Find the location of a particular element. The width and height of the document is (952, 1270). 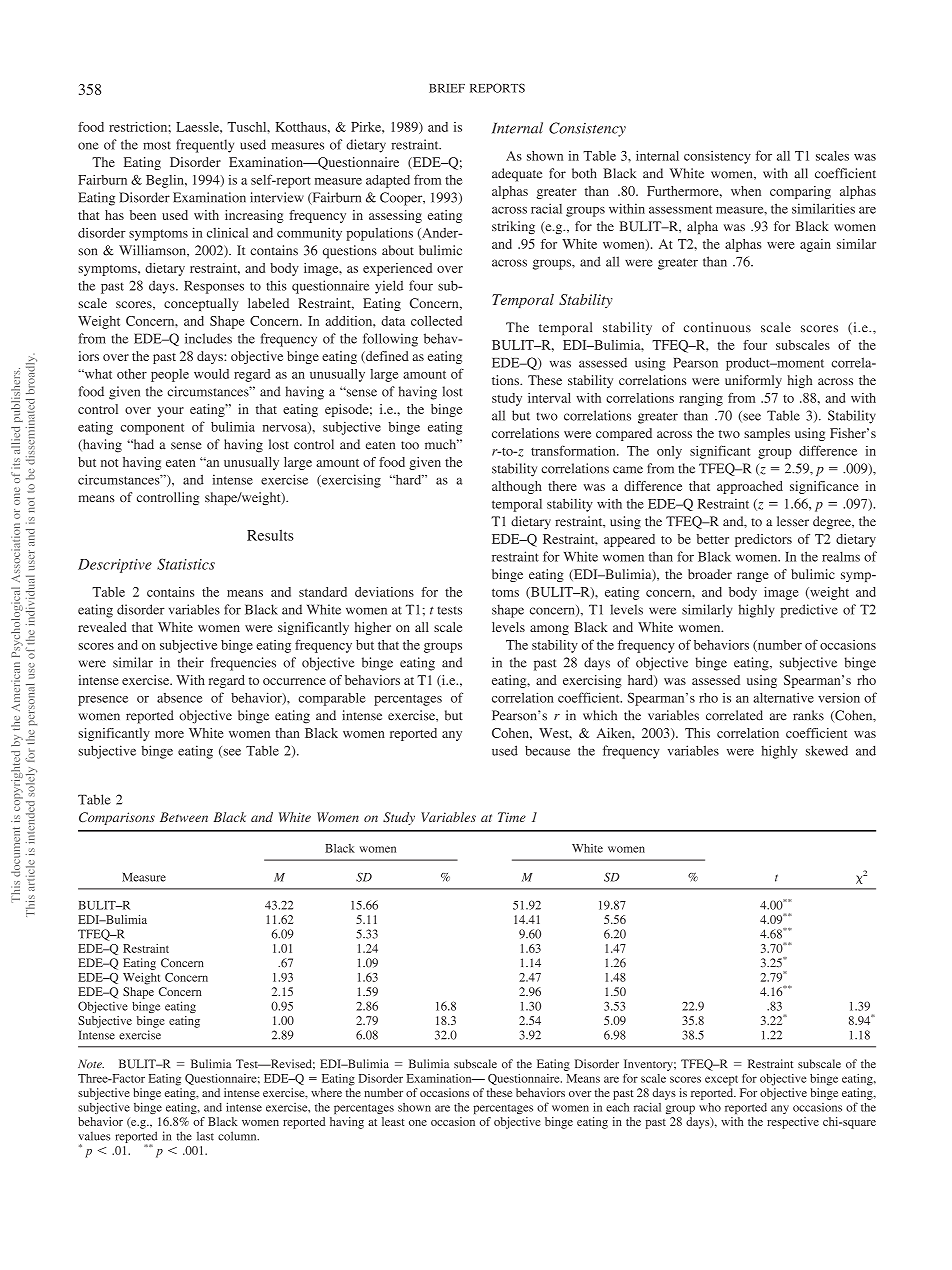

last is located at coordinates (205, 1136).
